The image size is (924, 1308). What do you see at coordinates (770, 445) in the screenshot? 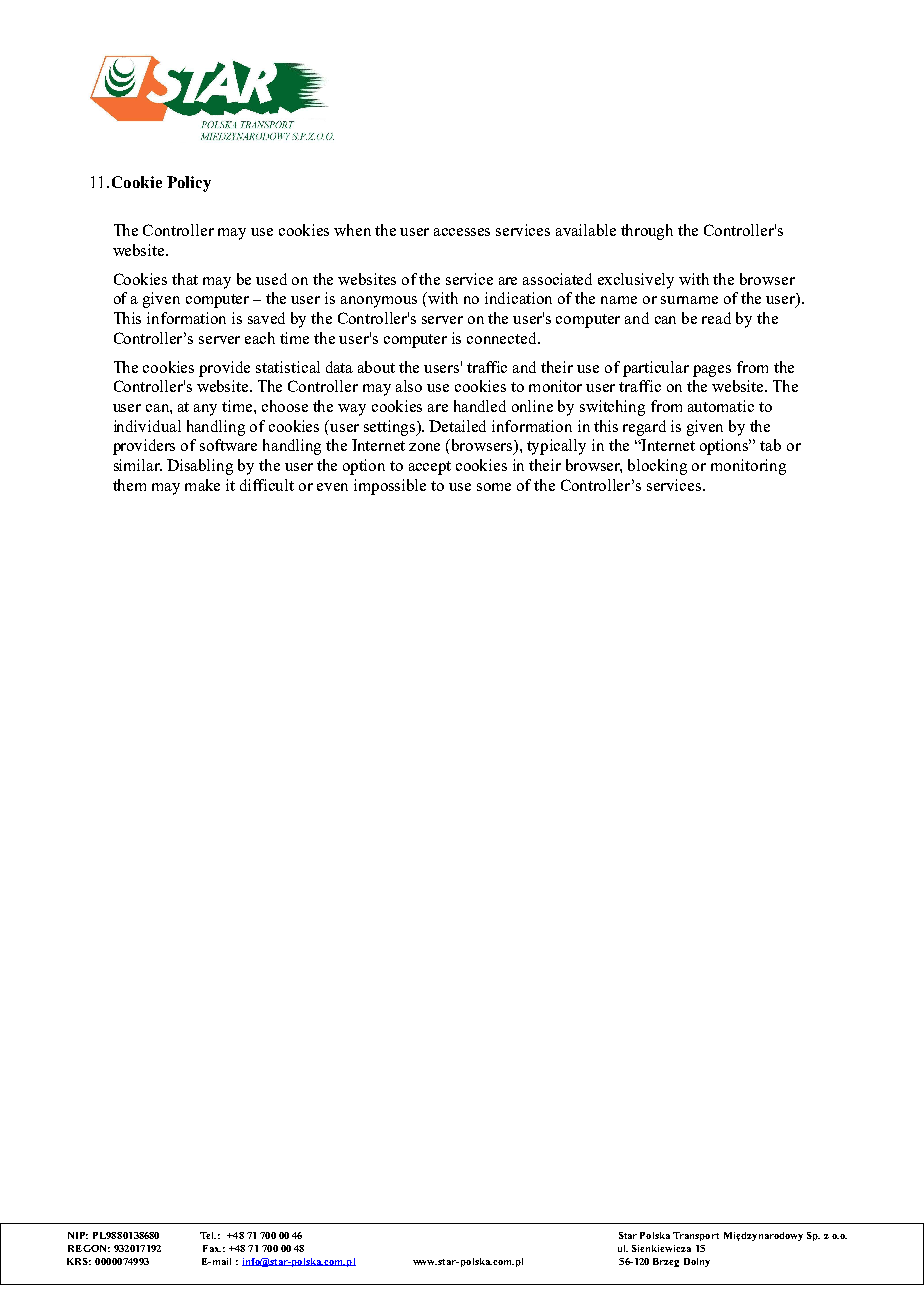
I see `tab` at bounding box center [770, 445].
